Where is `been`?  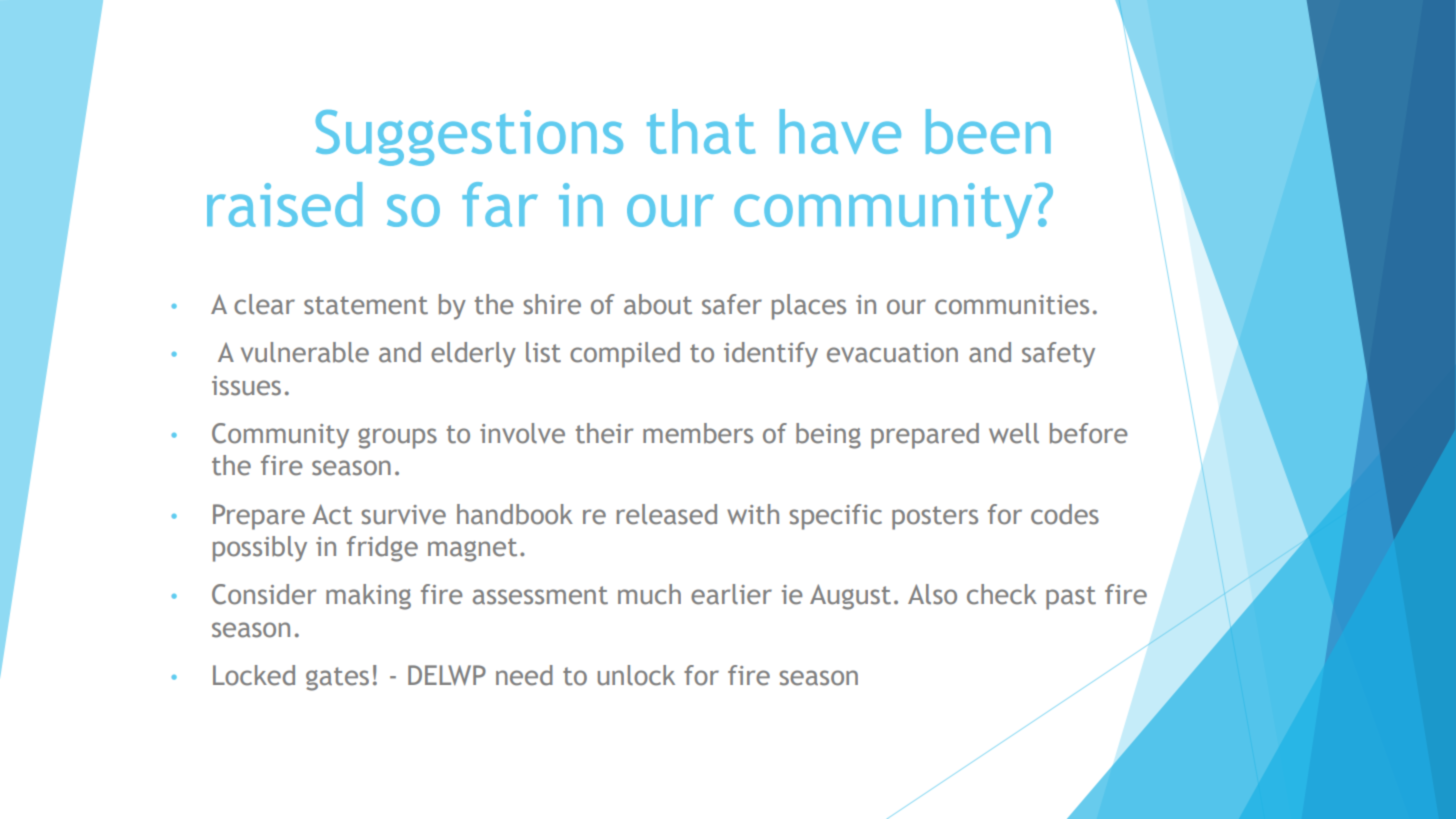
been is located at coordinates (988, 131).
